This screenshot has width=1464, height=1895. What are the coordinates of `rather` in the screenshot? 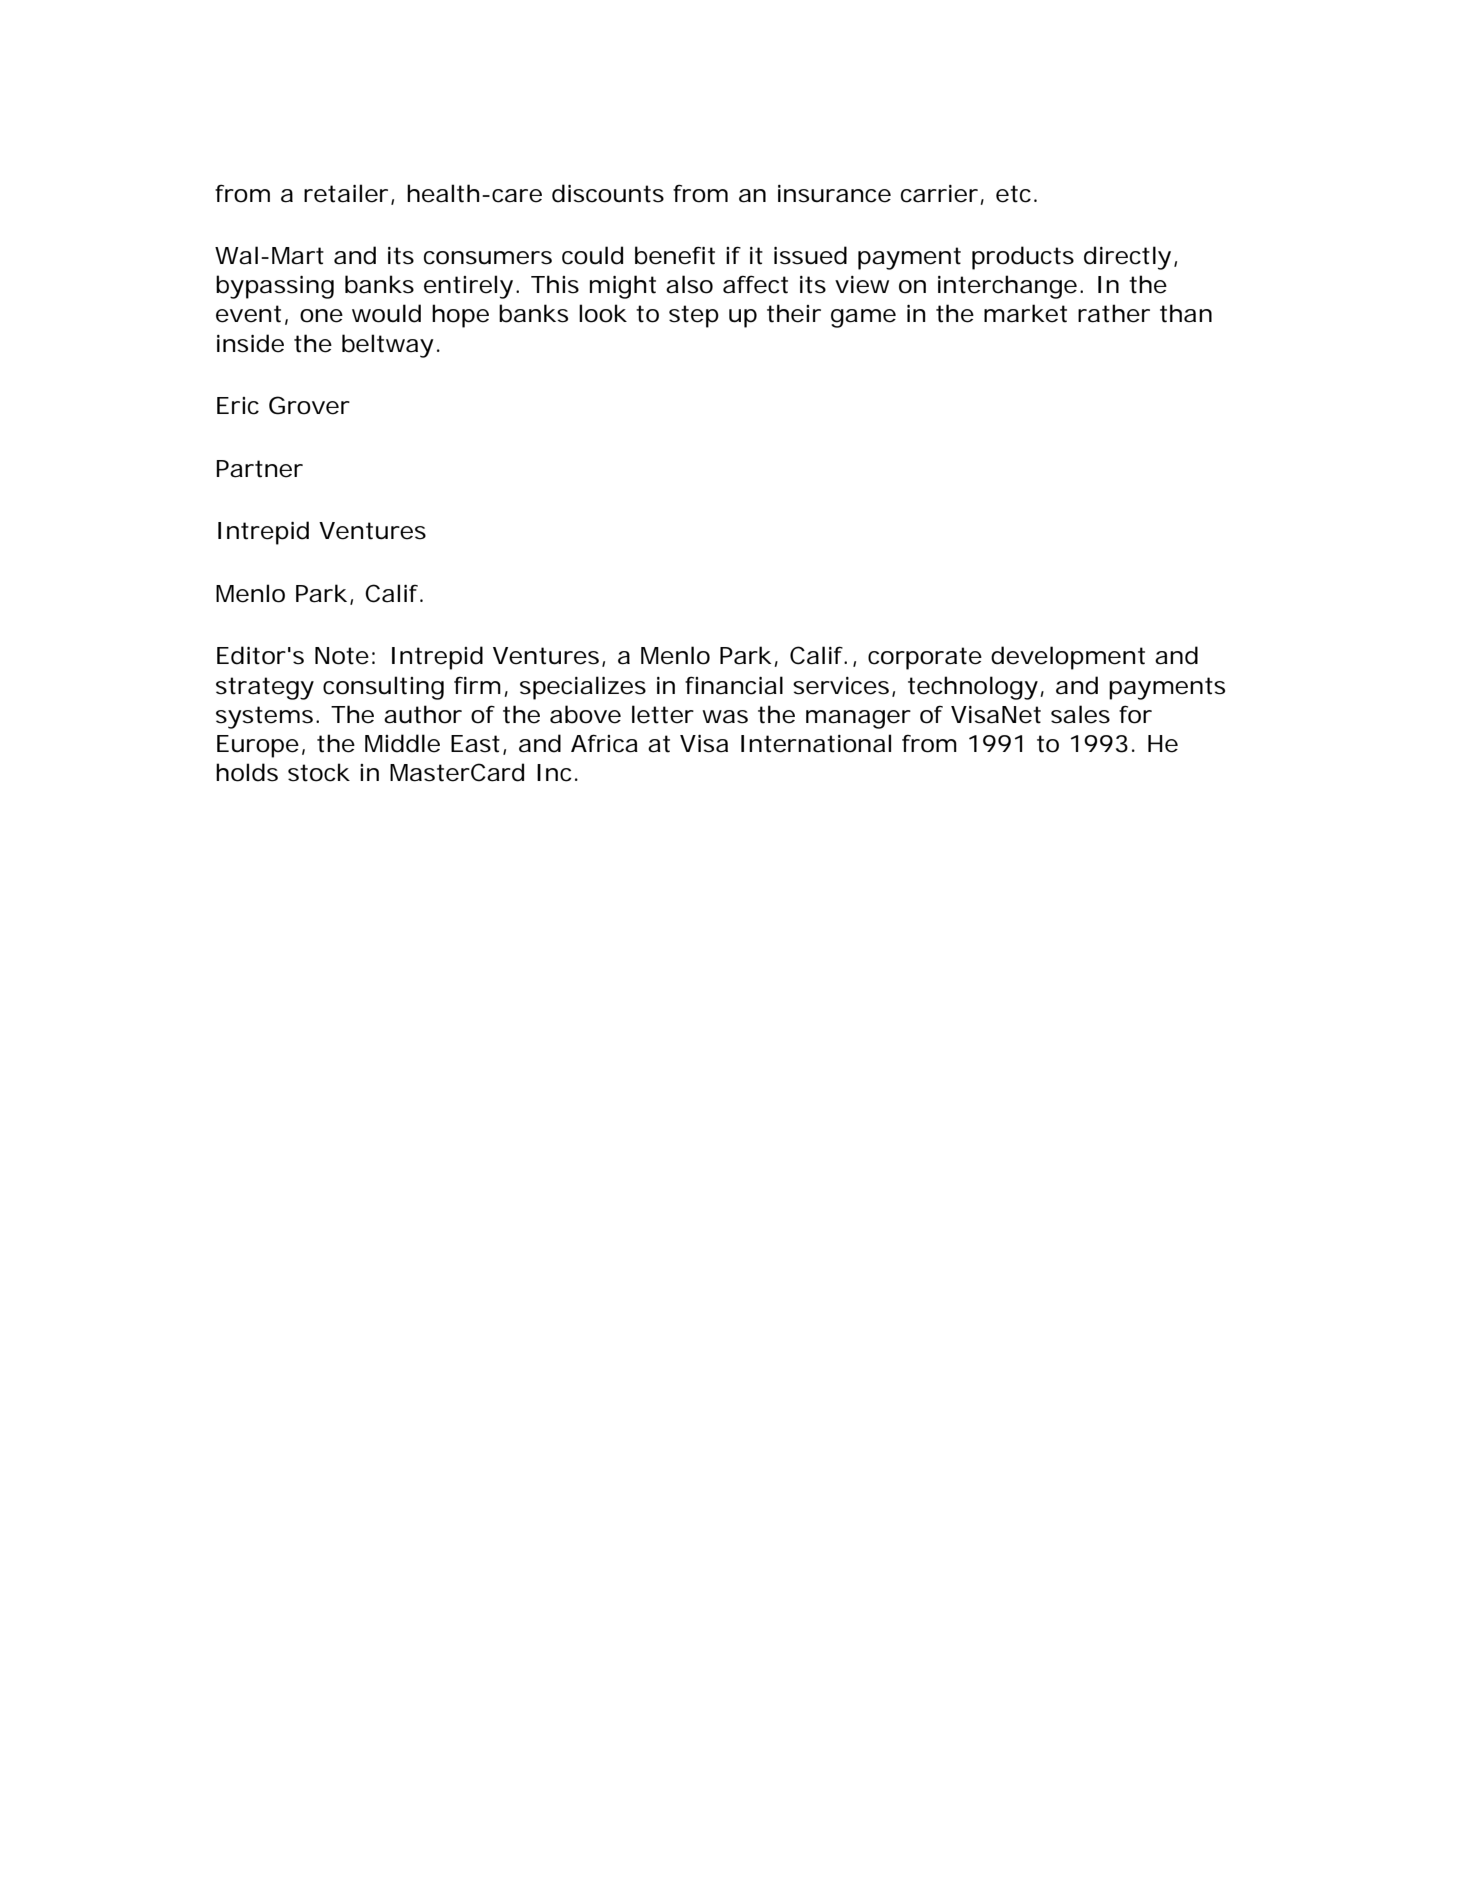 It's located at (1114, 313).
